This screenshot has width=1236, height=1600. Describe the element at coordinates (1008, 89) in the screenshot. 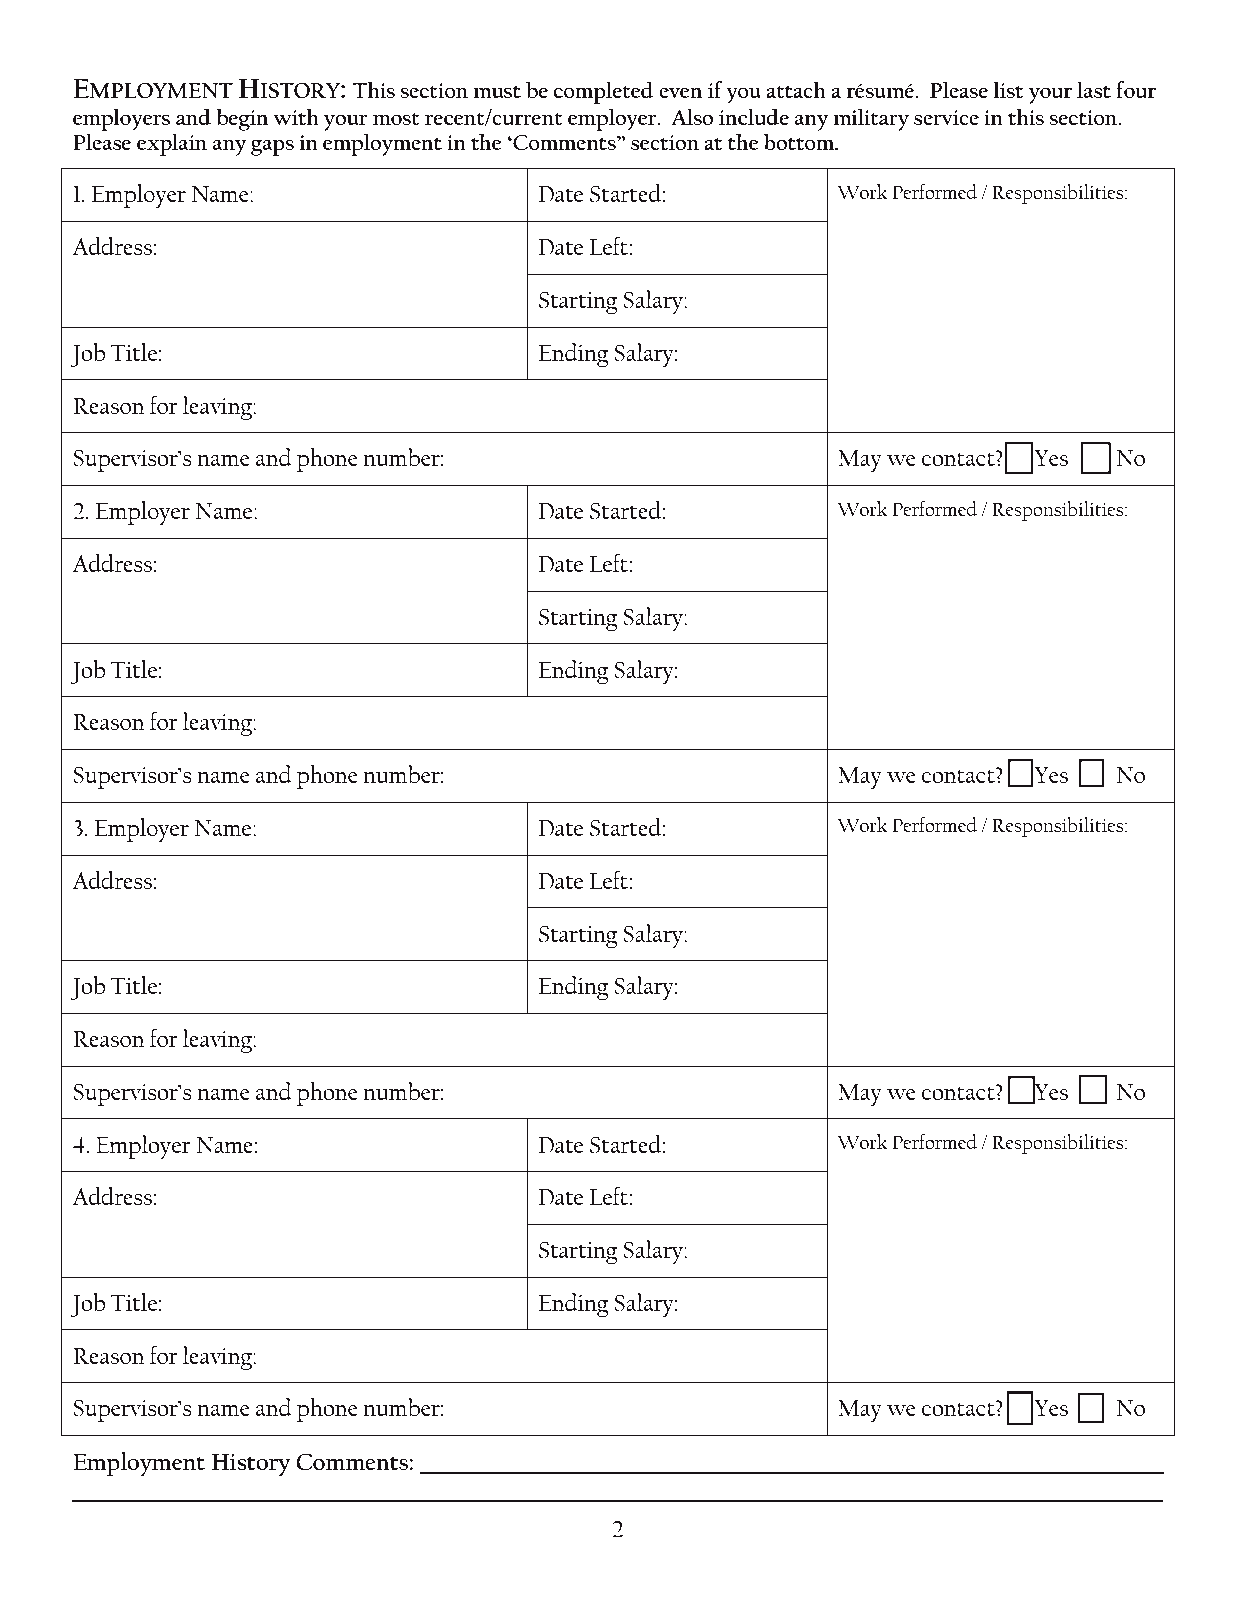

I see `list` at that location.
